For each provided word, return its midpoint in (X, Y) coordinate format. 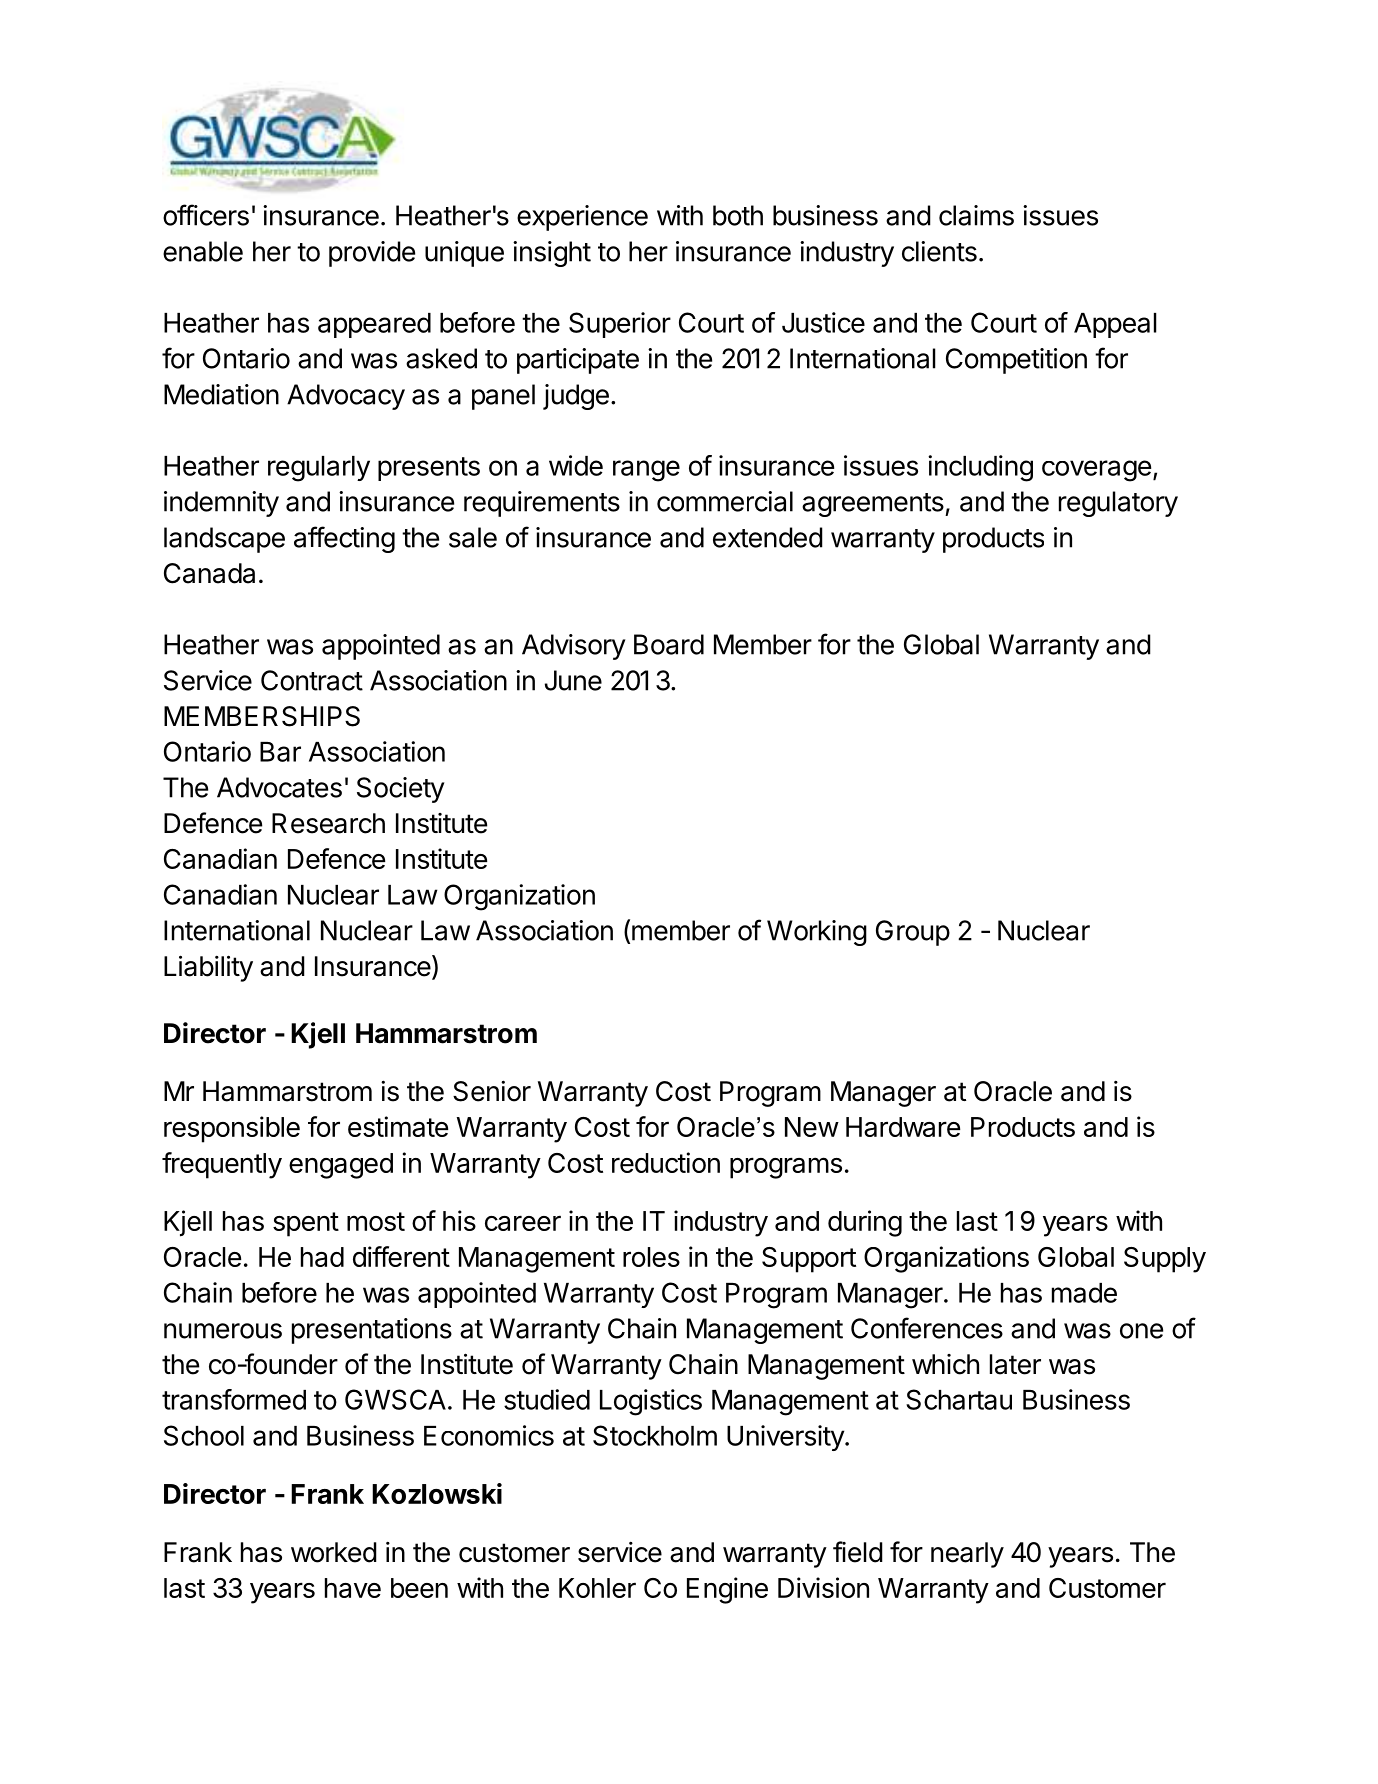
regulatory (1118, 504)
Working (817, 933)
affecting (344, 539)
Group (913, 933)
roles (651, 1257)
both (738, 215)
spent (306, 1224)
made (1084, 1293)
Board (669, 644)
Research (328, 823)
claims (976, 215)
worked (334, 1552)
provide (372, 254)
